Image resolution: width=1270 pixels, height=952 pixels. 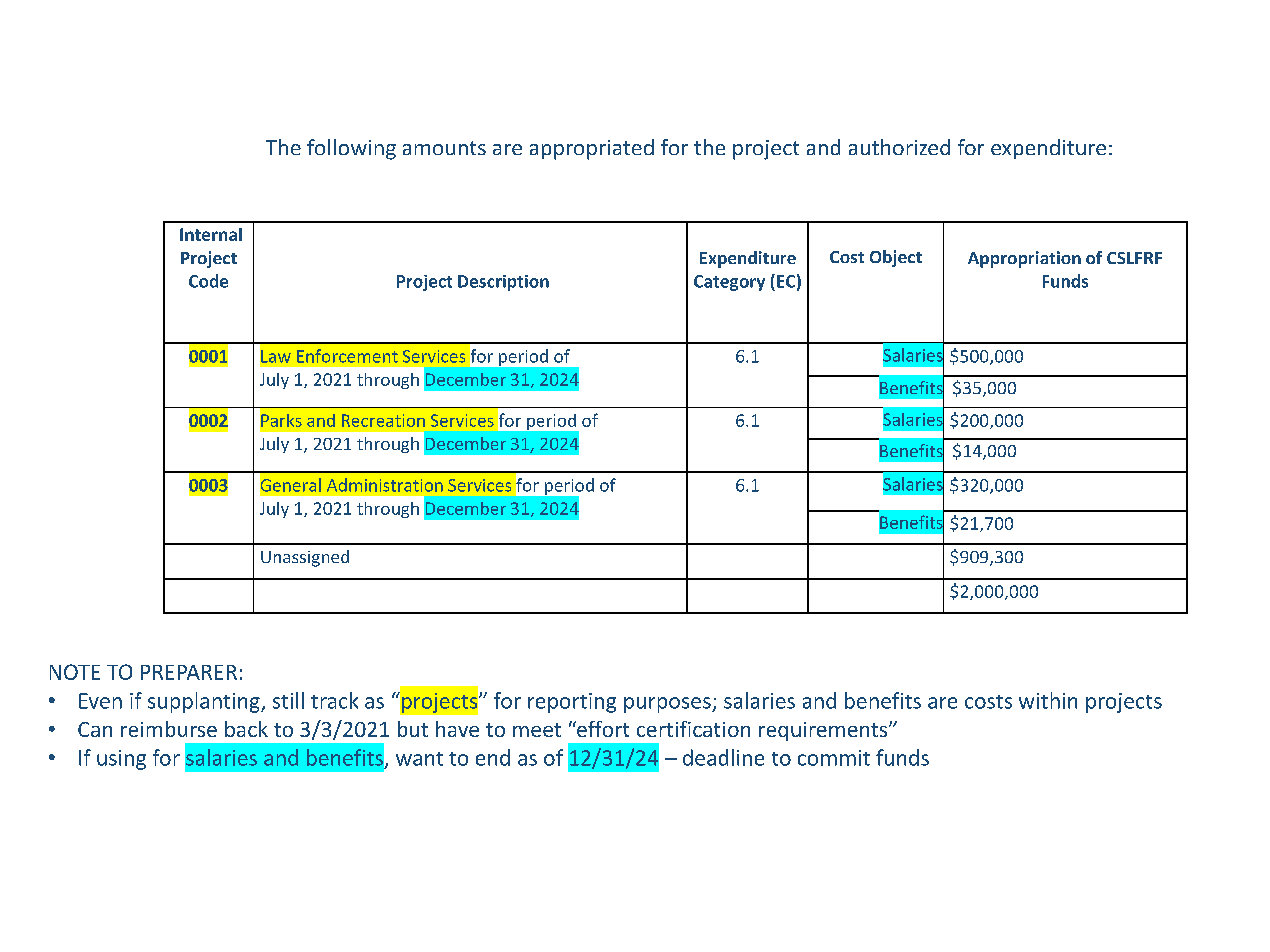 I want to click on commit, so click(x=834, y=758).
